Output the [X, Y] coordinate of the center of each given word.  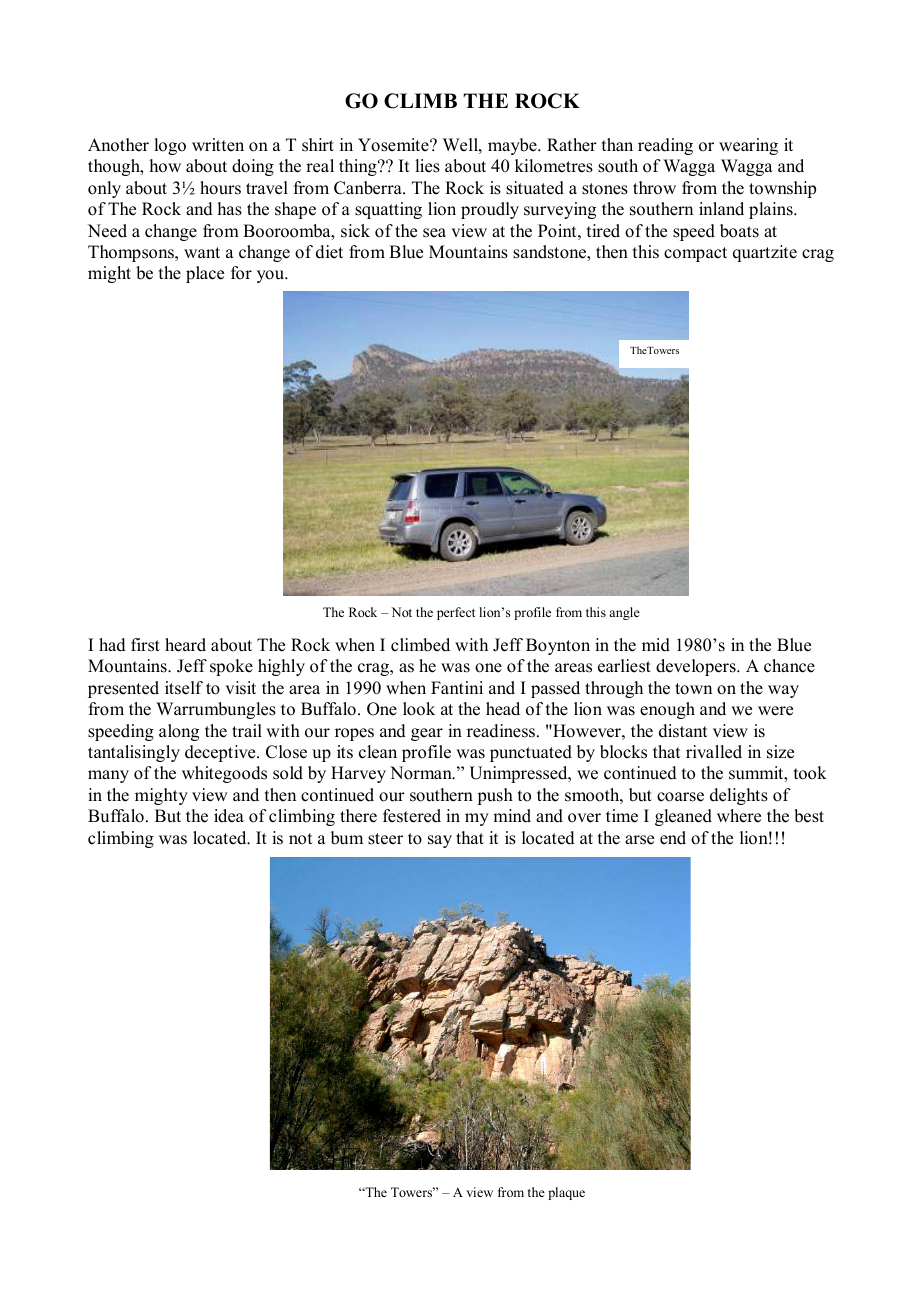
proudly [490, 210]
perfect [456, 613]
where [739, 816]
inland [721, 209]
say [440, 841]
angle [624, 613]
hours [220, 188]
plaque [566, 1193]
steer [385, 839]
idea [229, 816]
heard [185, 645]
